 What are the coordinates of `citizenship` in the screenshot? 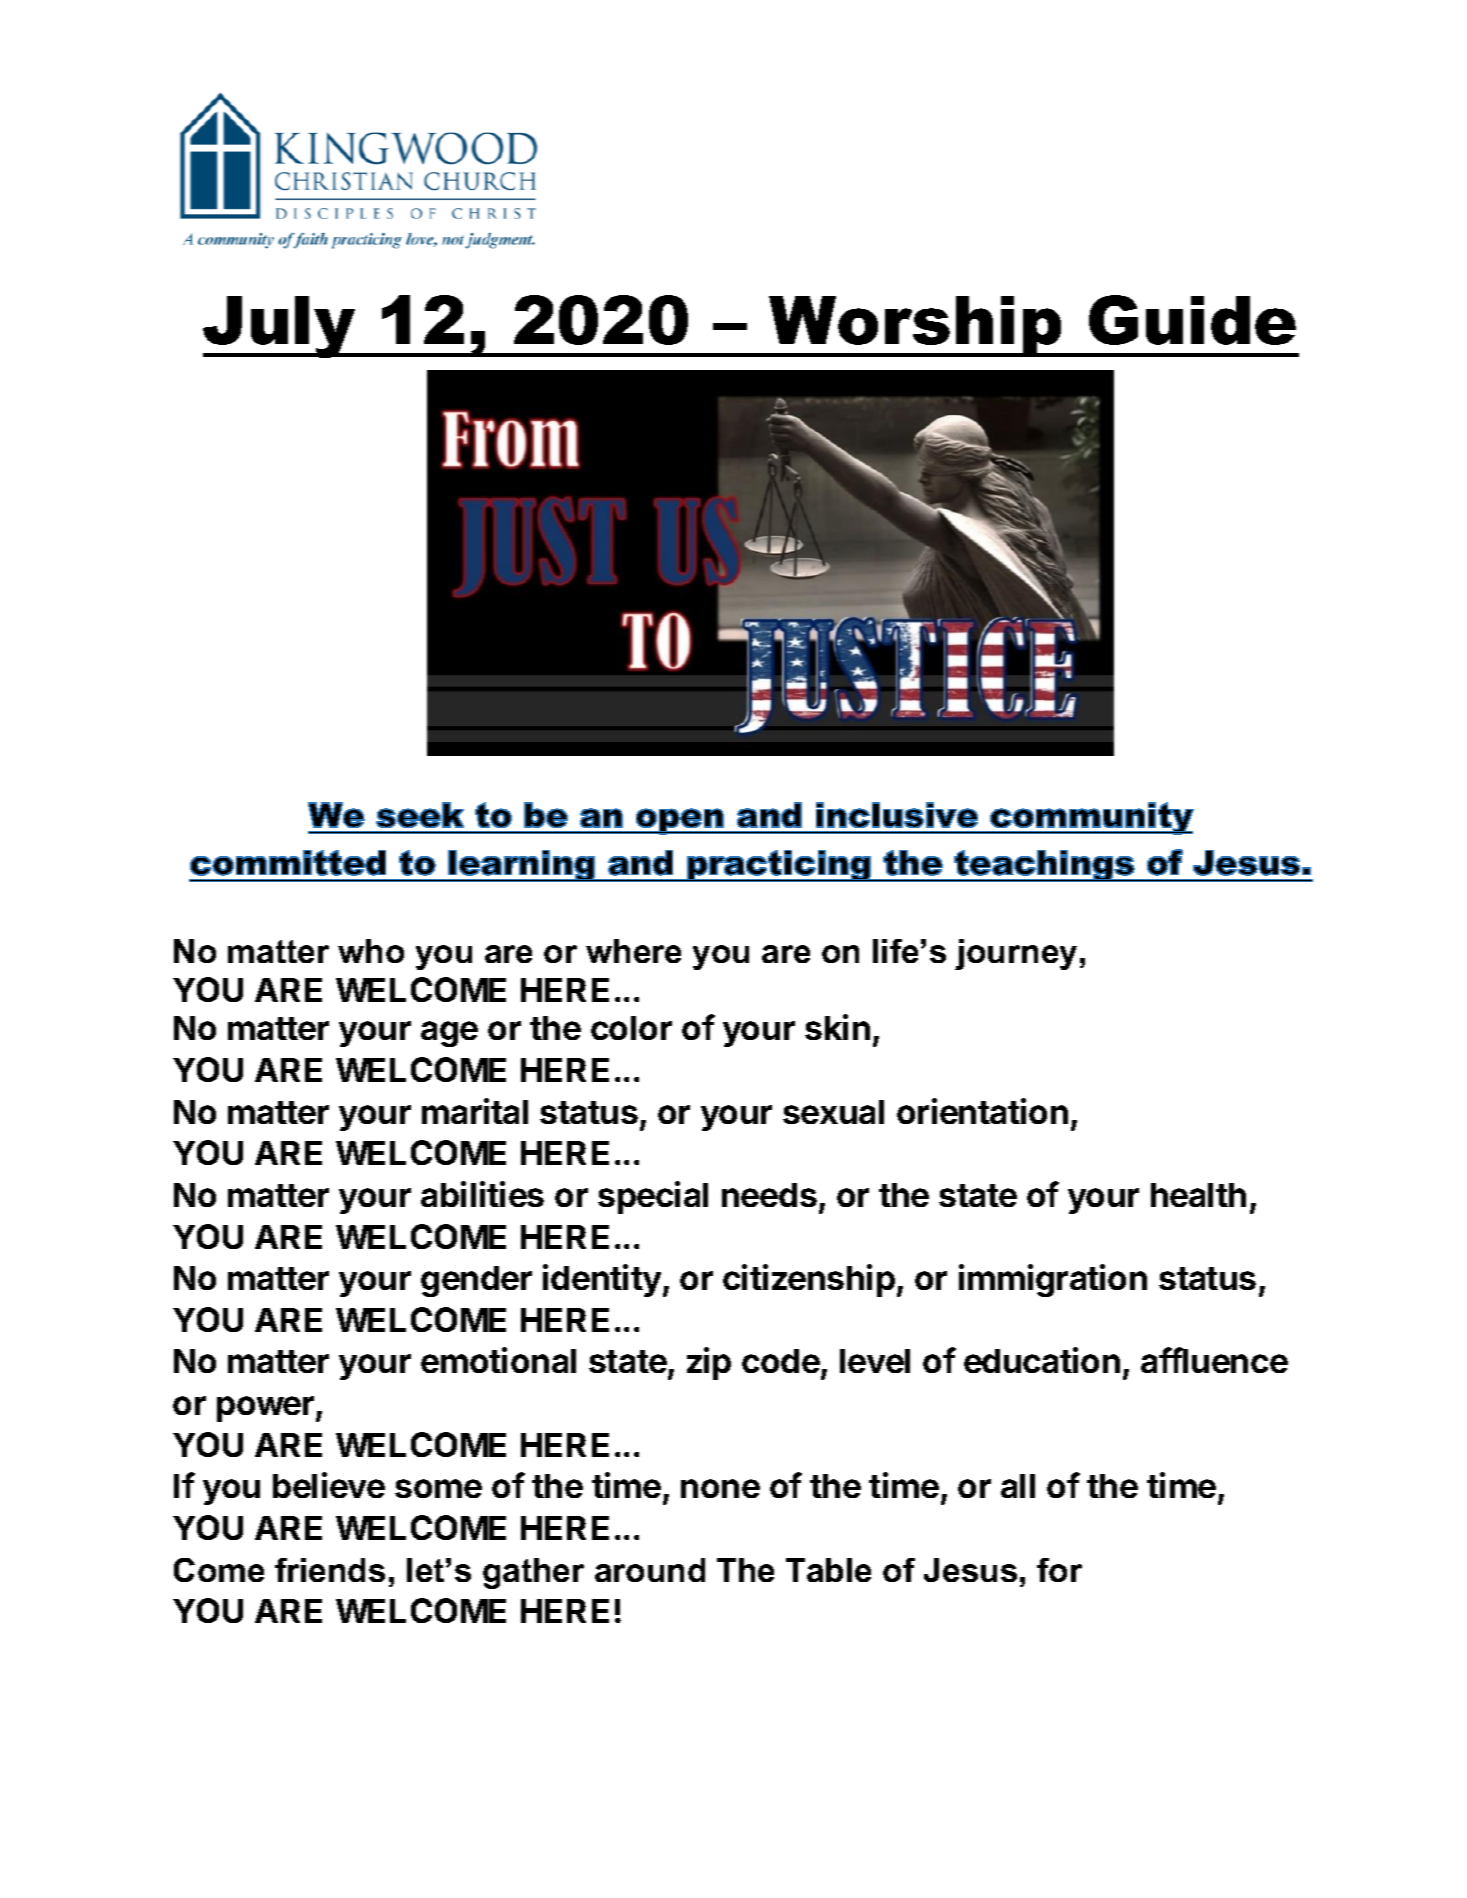 It's located at (809, 1280).
